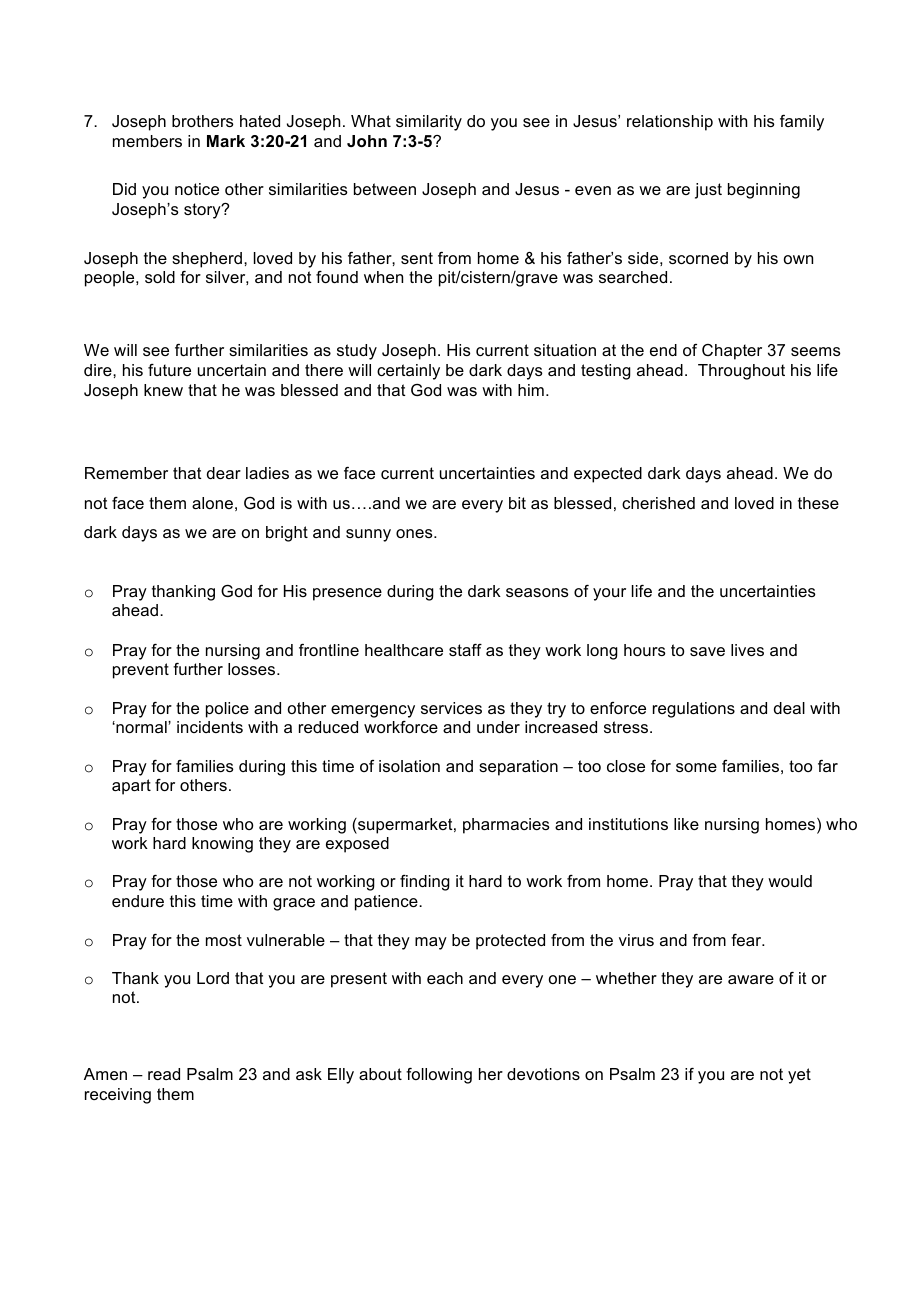 This screenshot has height=1308, width=924. What do you see at coordinates (147, 141) in the screenshot?
I see `members` at bounding box center [147, 141].
